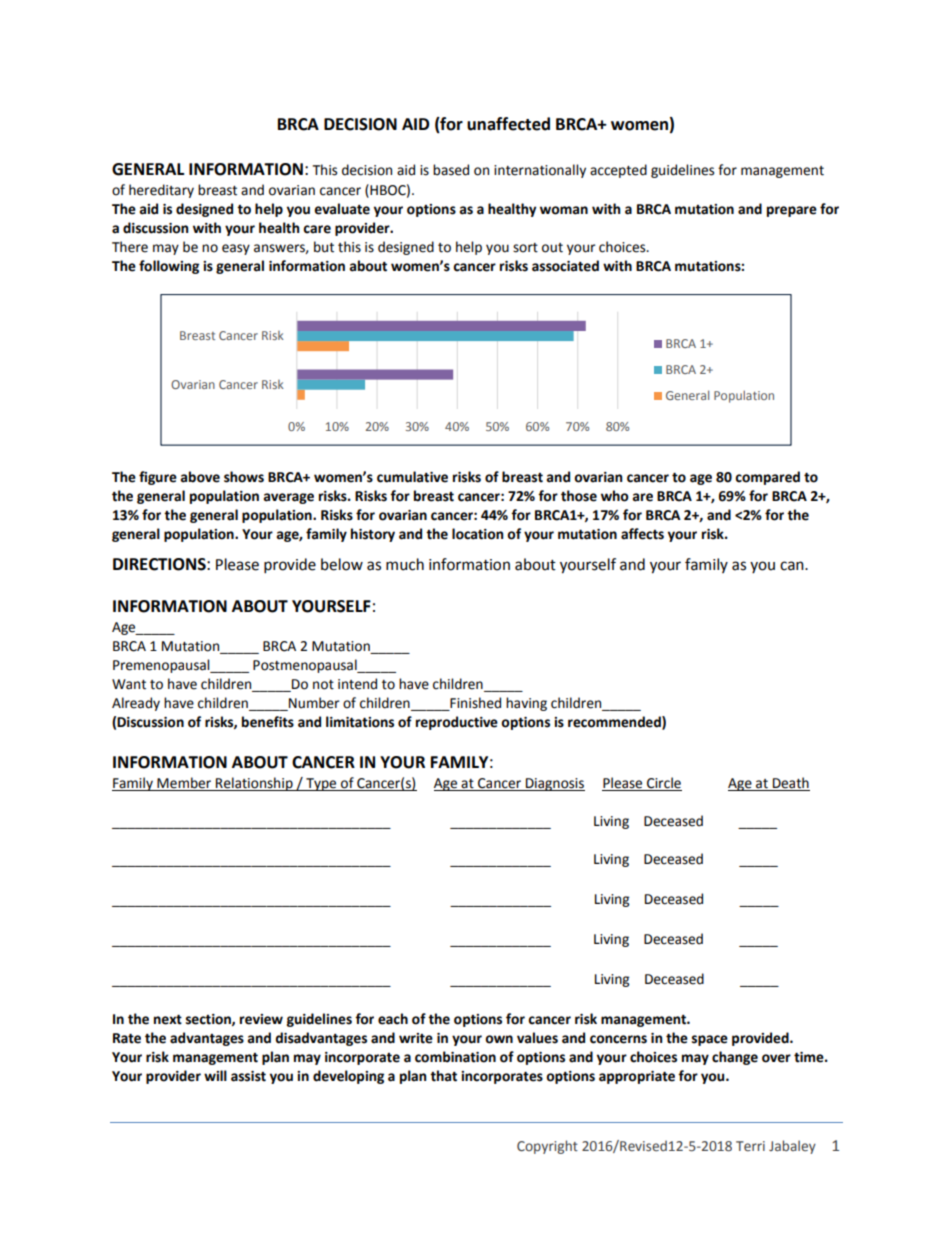 The image size is (952, 1233). What do you see at coordinates (161, 191) in the screenshot?
I see `hereditary` at bounding box center [161, 191].
